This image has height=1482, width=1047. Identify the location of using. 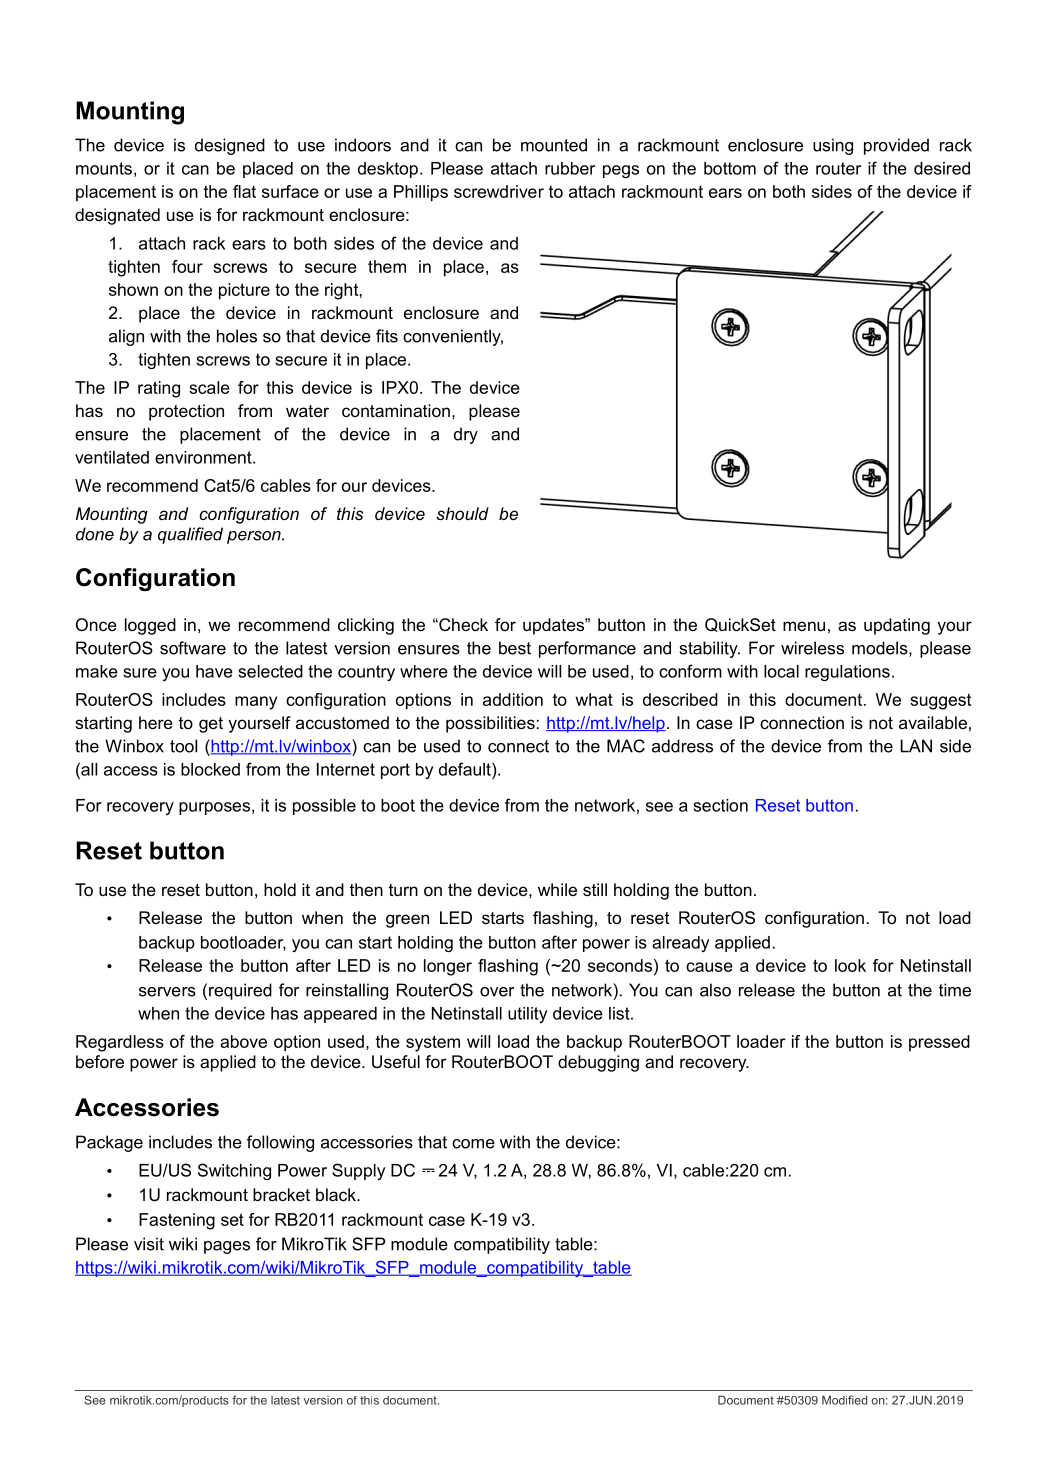
(833, 146).
